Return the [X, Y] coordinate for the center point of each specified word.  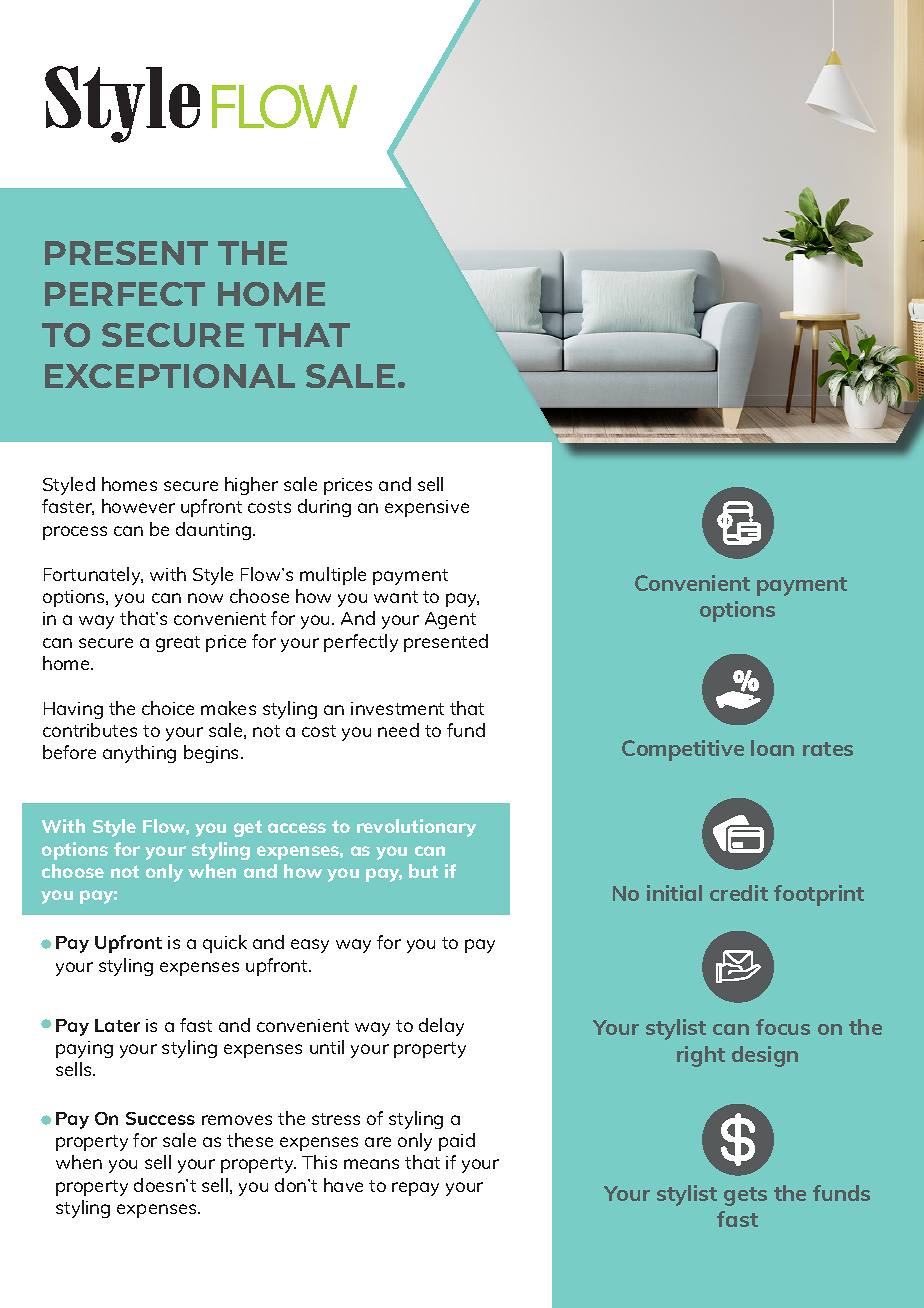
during [324, 508]
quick [225, 944]
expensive [427, 508]
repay [415, 1189]
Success [160, 1118]
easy [310, 946]
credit [739, 893]
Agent [450, 620]
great [178, 644]
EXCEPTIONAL [170, 376]
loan [772, 748]
